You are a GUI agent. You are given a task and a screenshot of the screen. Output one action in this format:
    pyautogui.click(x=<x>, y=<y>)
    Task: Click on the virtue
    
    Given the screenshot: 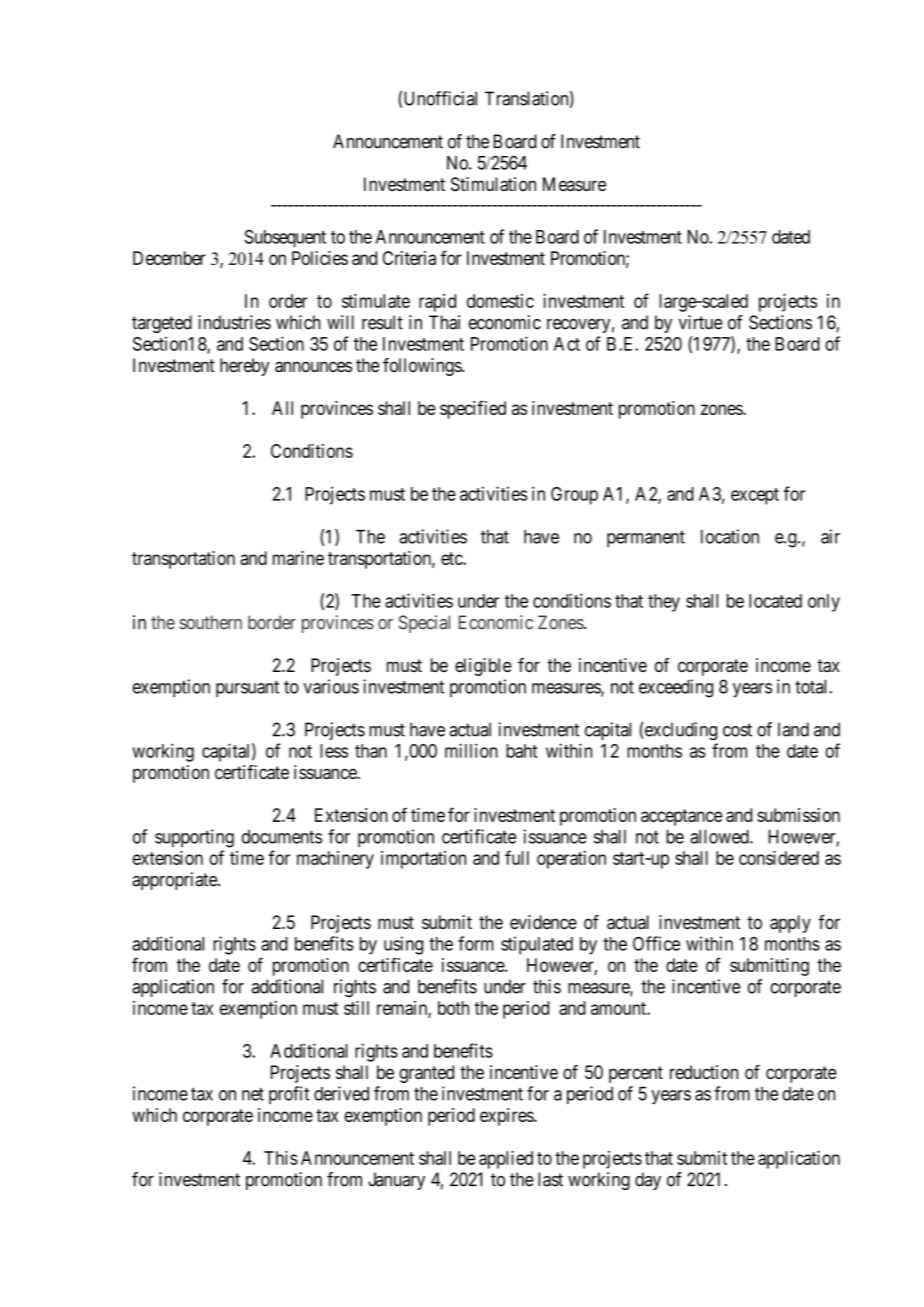 What is the action you would take?
    pyautogui.click(x=700, y=322)
